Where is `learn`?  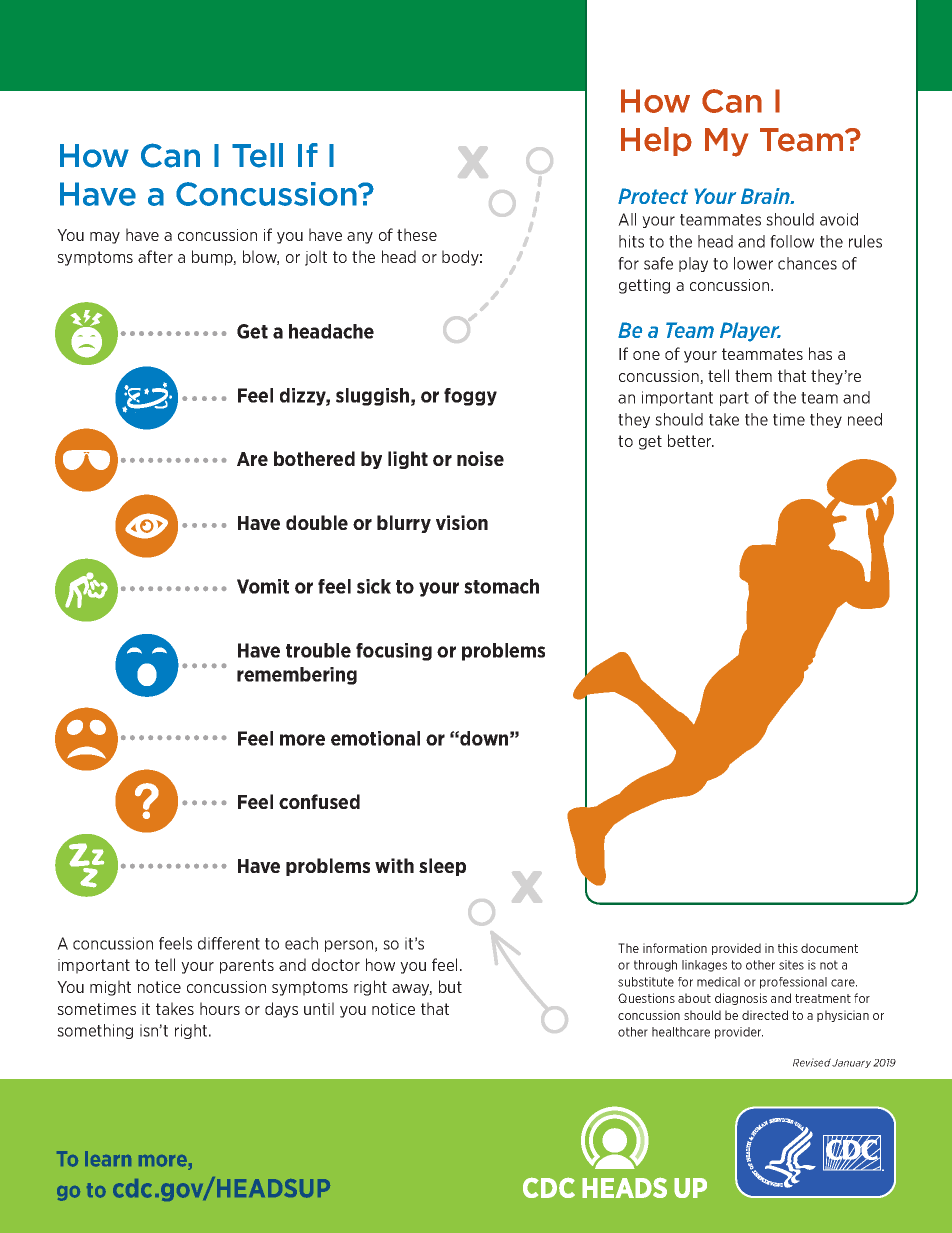 learn is located at coordinates (108, 1159).
